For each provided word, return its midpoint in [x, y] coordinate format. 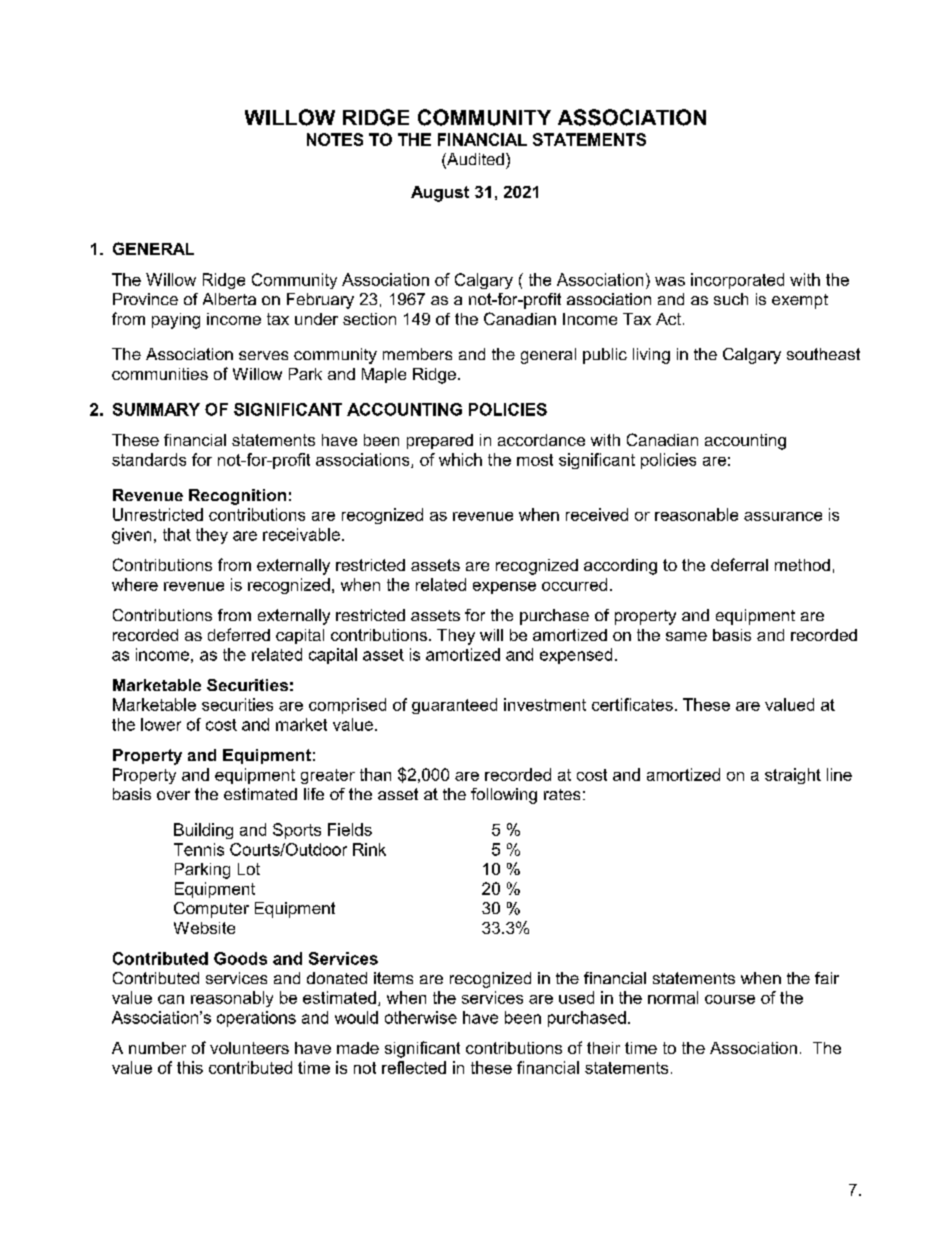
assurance [783, 516]
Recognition [237, 497]
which [460, 459]
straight [793, 776]
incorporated [737, 281]
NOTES [335, 139]
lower [161, 724]
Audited [474, 160]
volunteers [249, 1048]
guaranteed [454, 706]
